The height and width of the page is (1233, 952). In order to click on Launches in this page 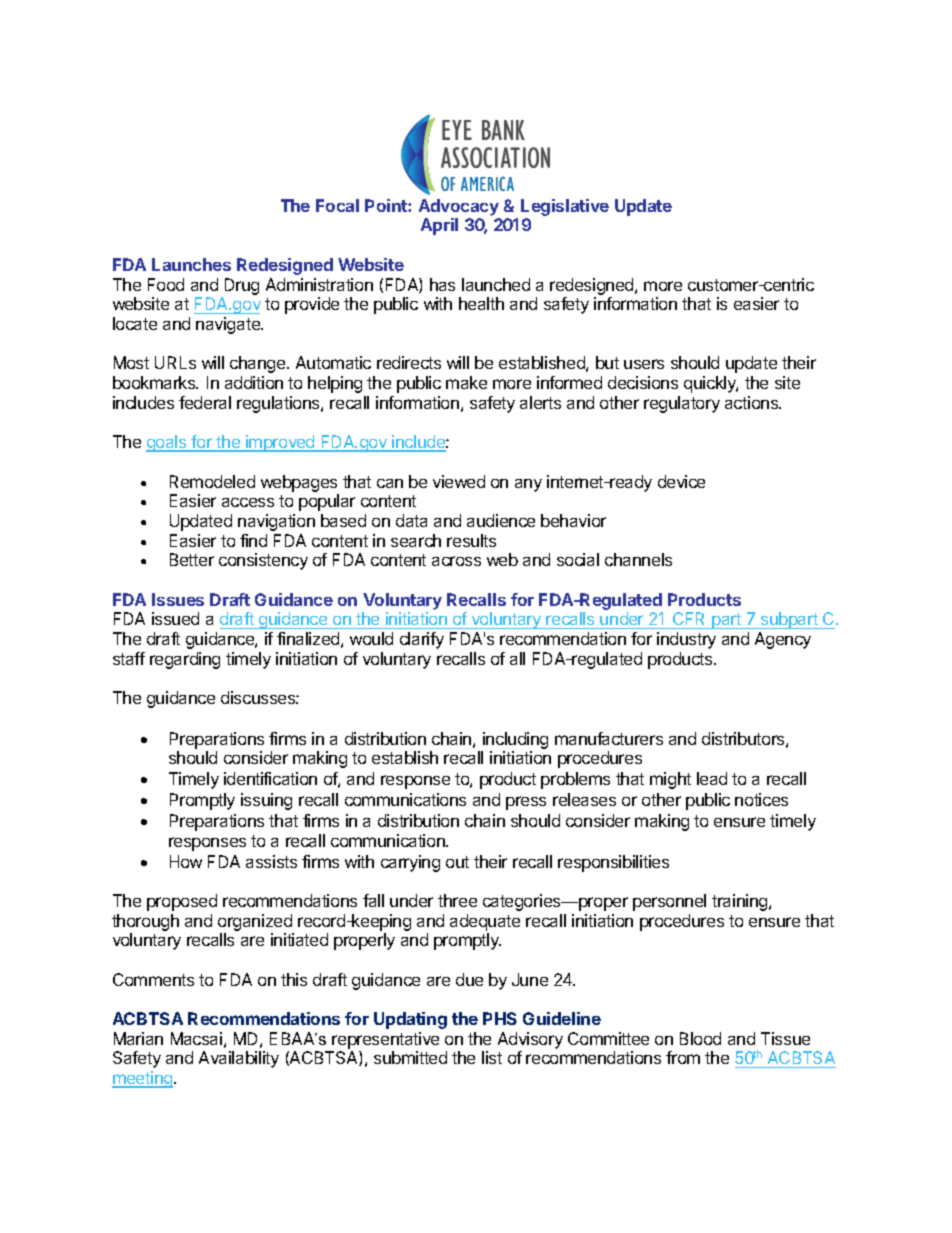, I will do `click(191, 264)`.
